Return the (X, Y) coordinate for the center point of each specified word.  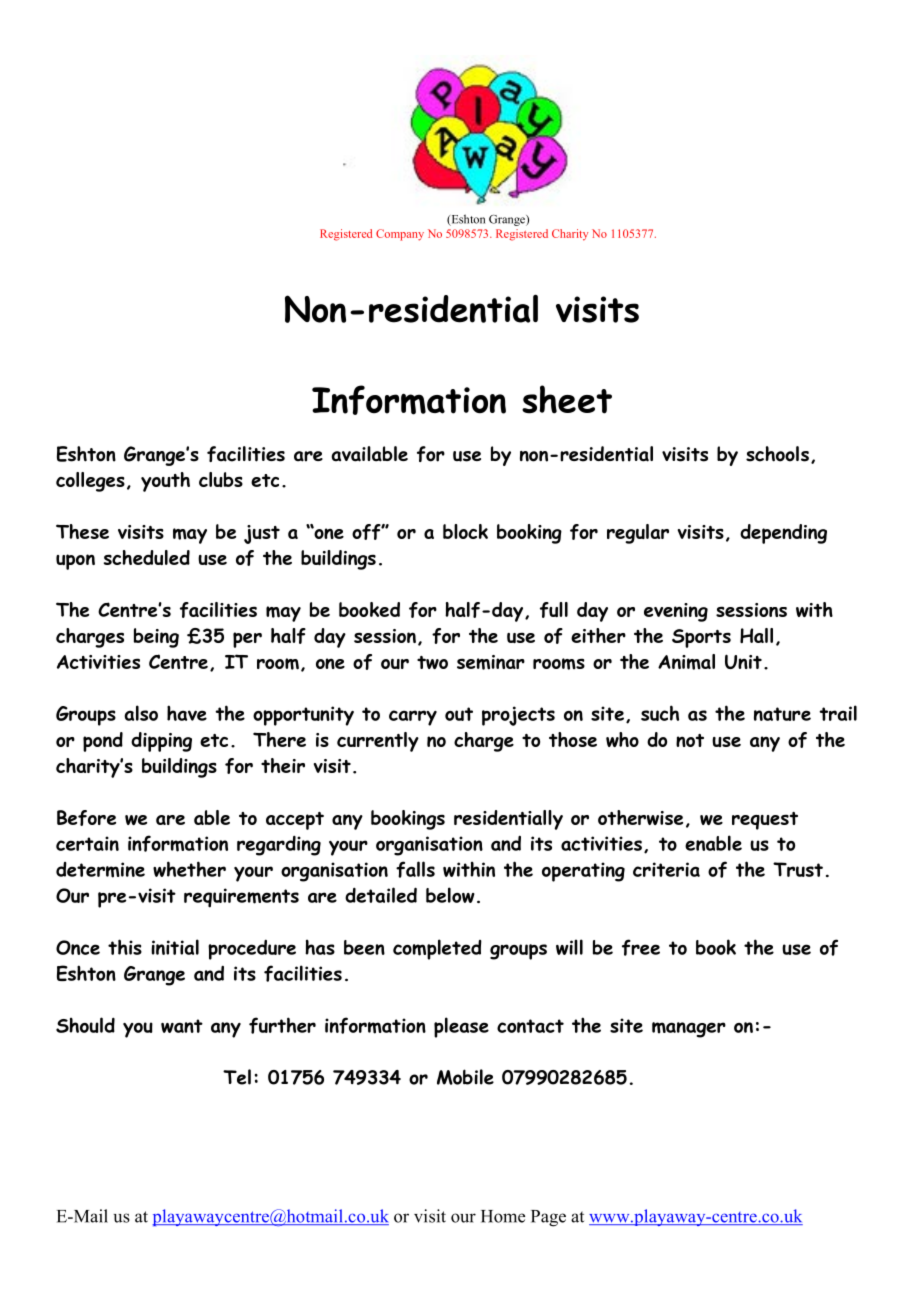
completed (437, 949)
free (641, 947)
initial (175, 947)
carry (413, 718)
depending (783, 534)
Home (503, 1216)
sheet (567, 399)
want (182, 1026)
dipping (161, 742)
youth (165, 482)
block (465, 531)
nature (782, 714)
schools (777, 454)
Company (400, 235)
